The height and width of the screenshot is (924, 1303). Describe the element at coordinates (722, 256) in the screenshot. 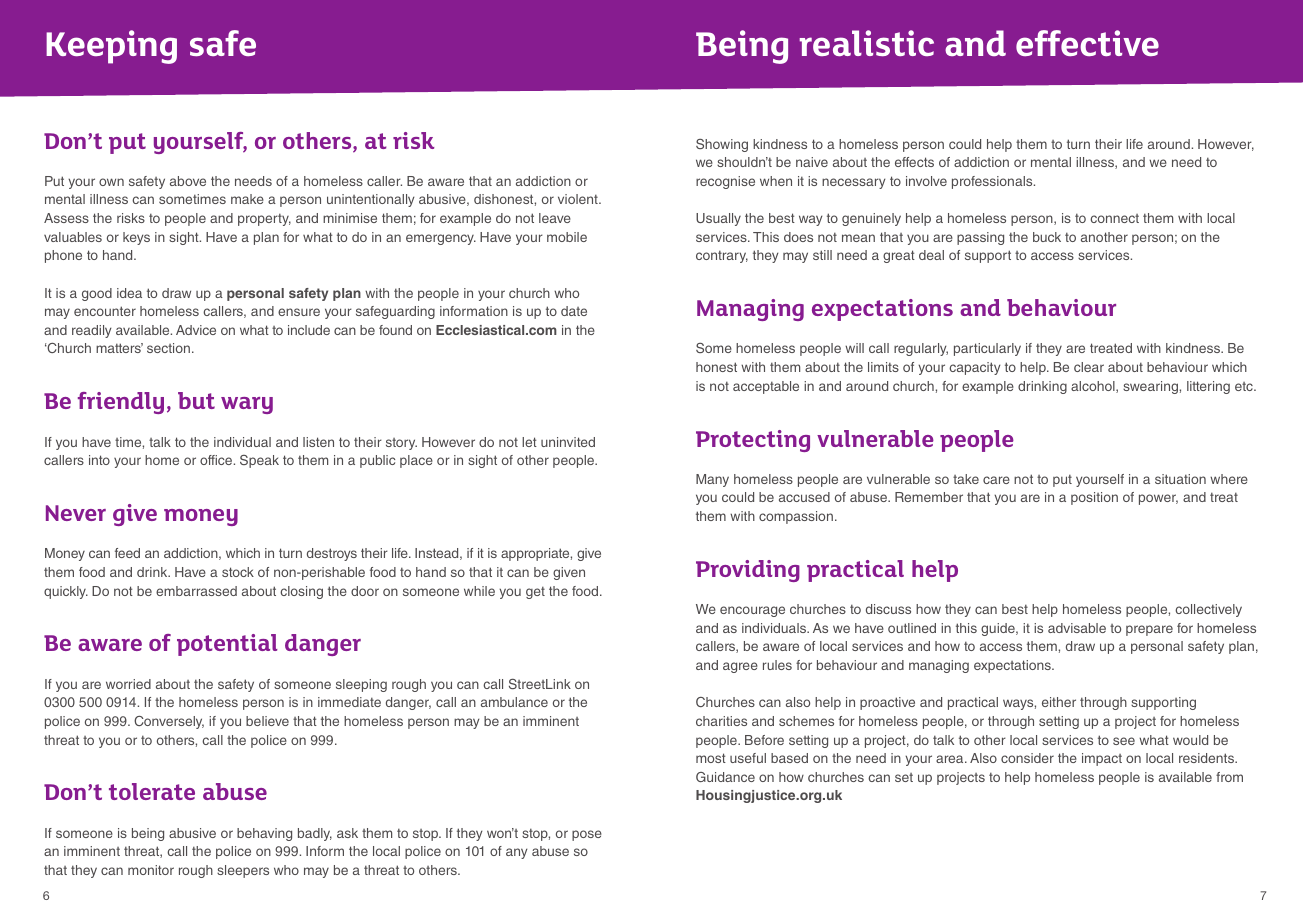

I see `contrary` at that location.
